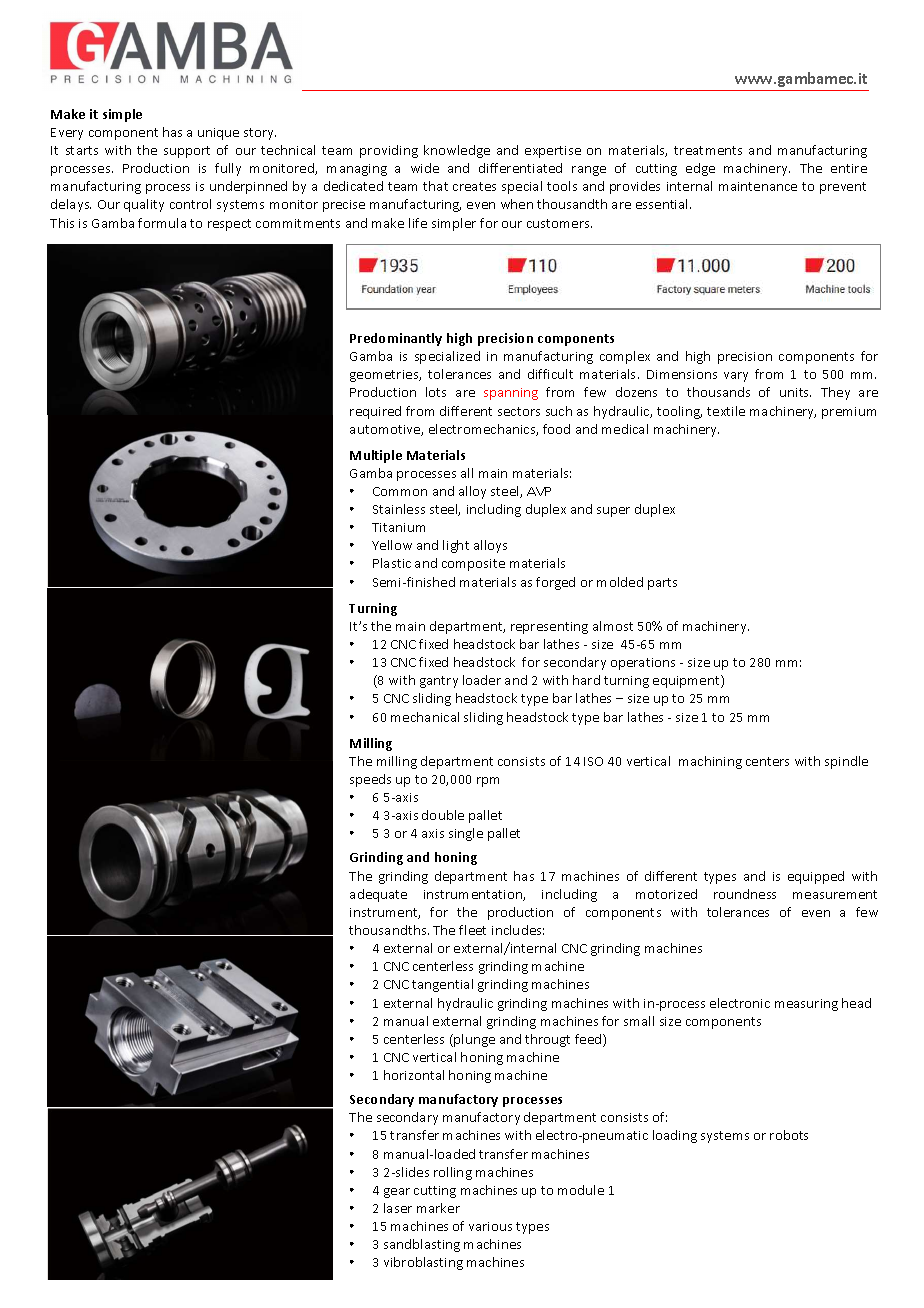 The image size is (924, 1308). Describe the element at coordinates (456, 546) in the page. I see `light` at that location.
